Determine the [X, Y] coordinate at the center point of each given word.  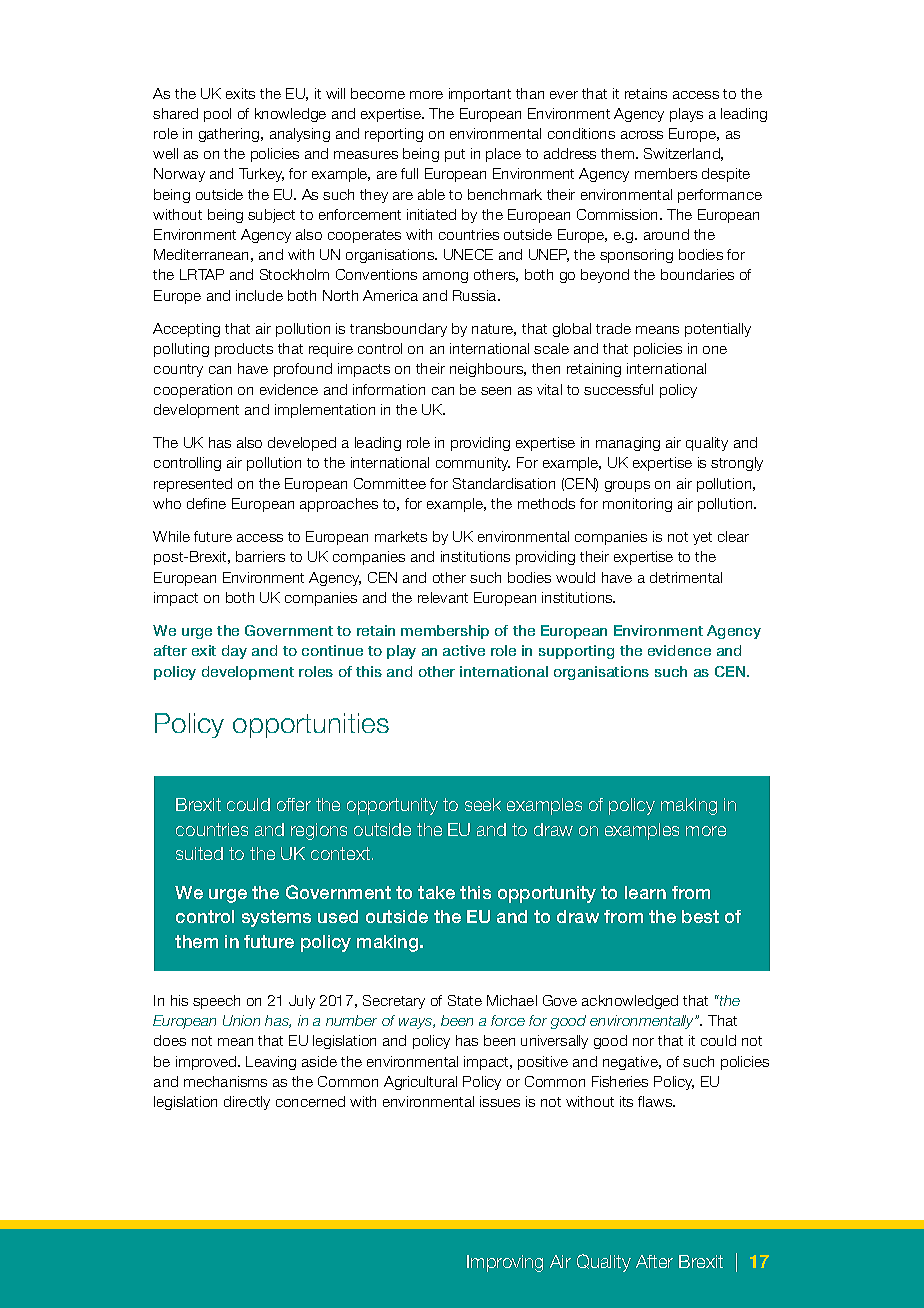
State [465, 1000]
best [700, 916]
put [455, 155]
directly [247, 1103]
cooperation [193, 391]
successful [618, 389]
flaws [656, 1101]
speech [216, 1002]
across [642, 135]
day [234, 652]
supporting [576, 652]
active [464, 650]
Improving [505, 1263]
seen [496, 391]
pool [217, 115]
